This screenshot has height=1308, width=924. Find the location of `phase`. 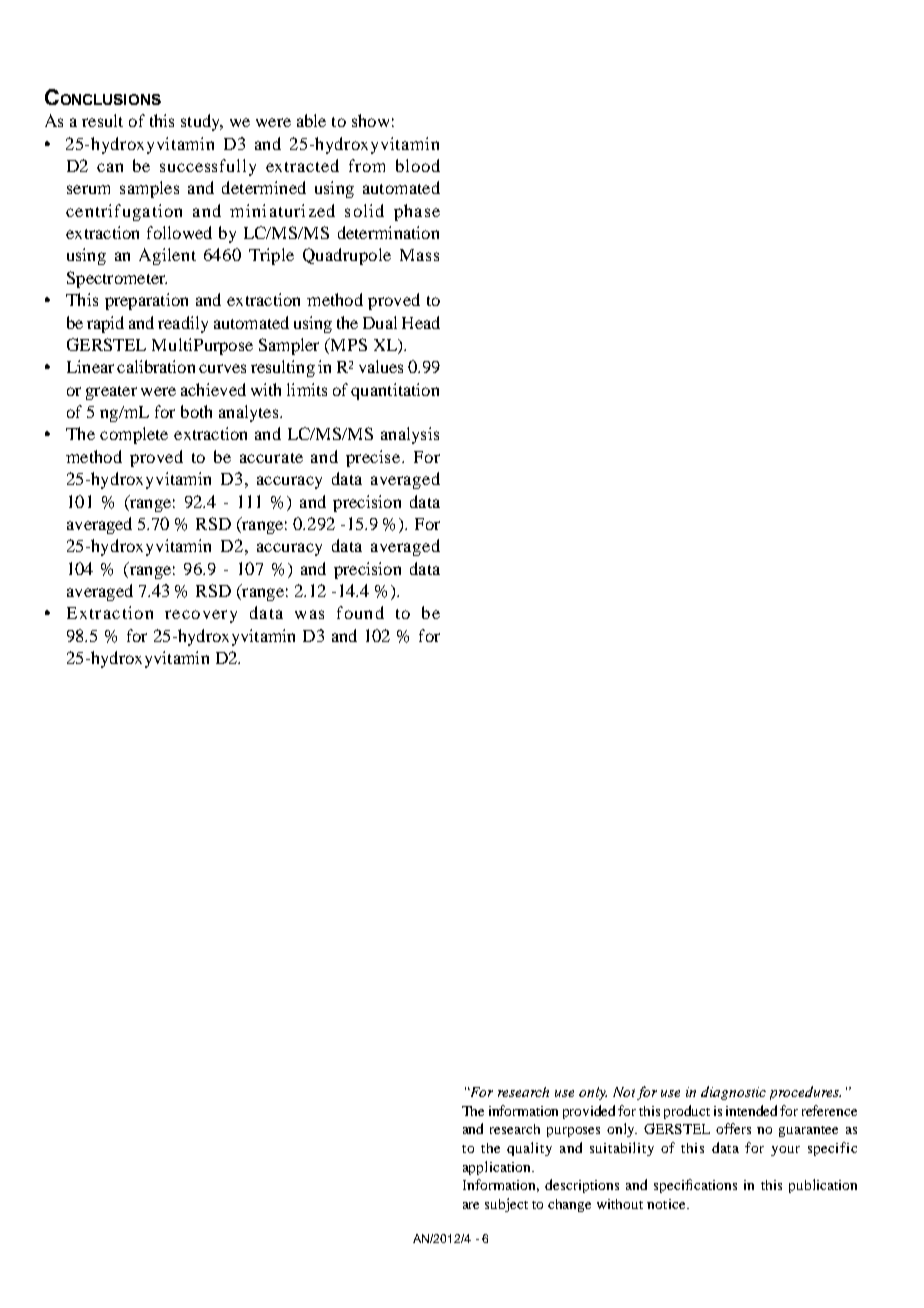

phase is located at coordinates (417, 212).
